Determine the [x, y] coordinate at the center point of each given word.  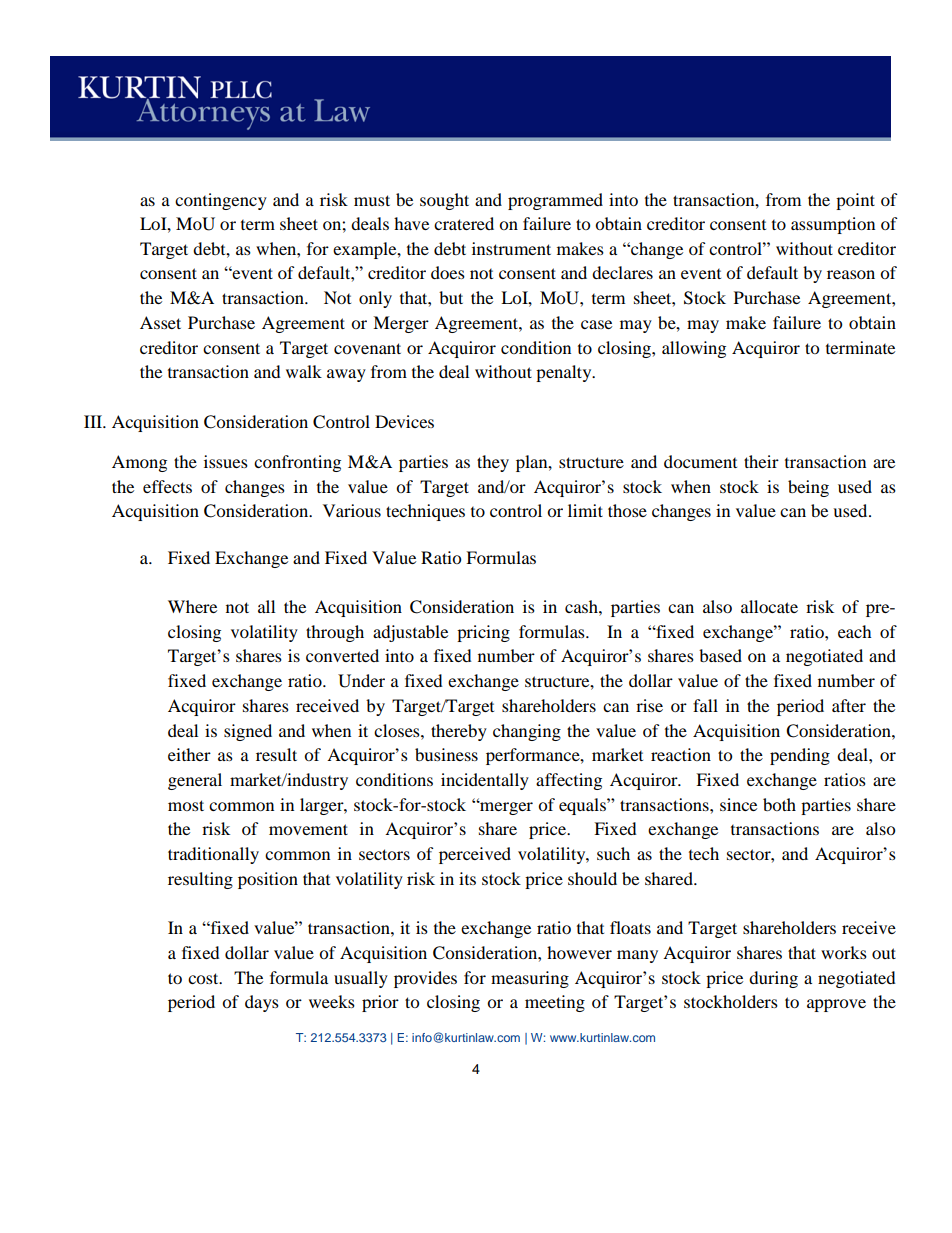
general [195, 781]
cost [204, 978]
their [761, 461]
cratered [464, 223]
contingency [221, 201]
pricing [483, 633]
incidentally [485, 781]
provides [425, 979]
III [94, 421]
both [779, 804]
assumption [833, 225]
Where [192, 606]
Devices [404, 421]
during [773, 979]
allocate [769, 606]
